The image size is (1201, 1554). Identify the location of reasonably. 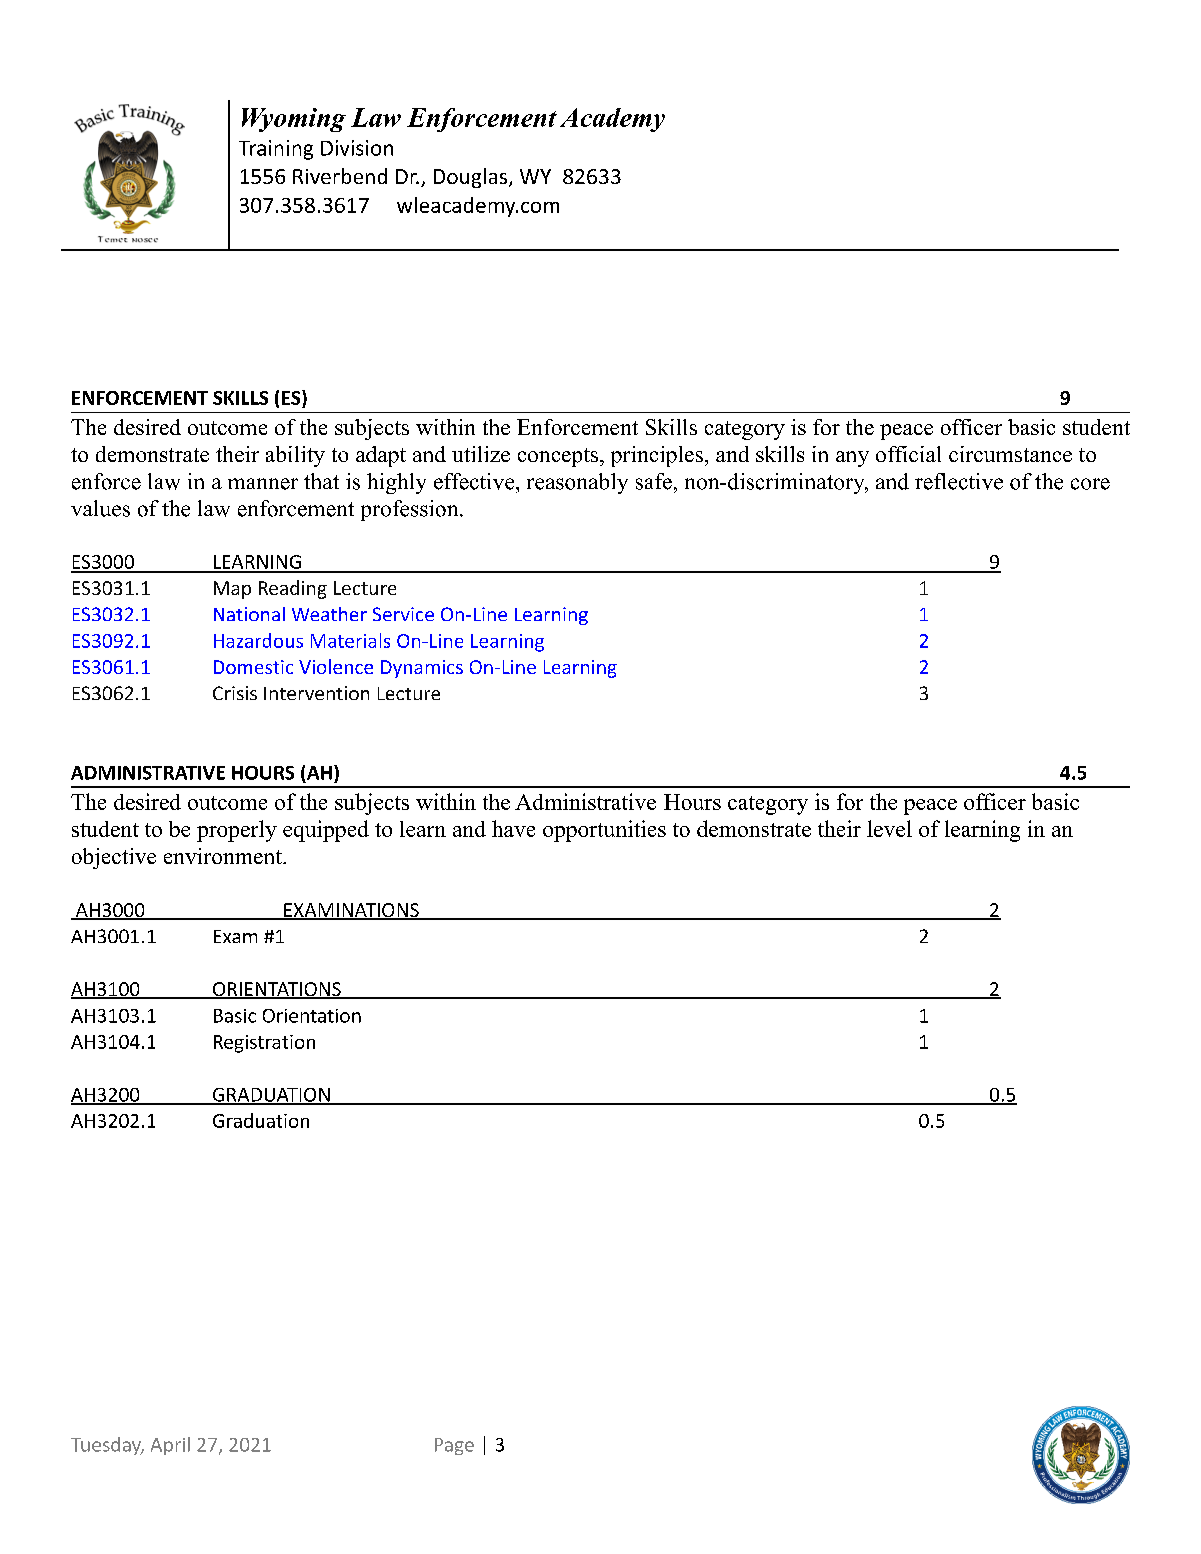
(577, 483).
